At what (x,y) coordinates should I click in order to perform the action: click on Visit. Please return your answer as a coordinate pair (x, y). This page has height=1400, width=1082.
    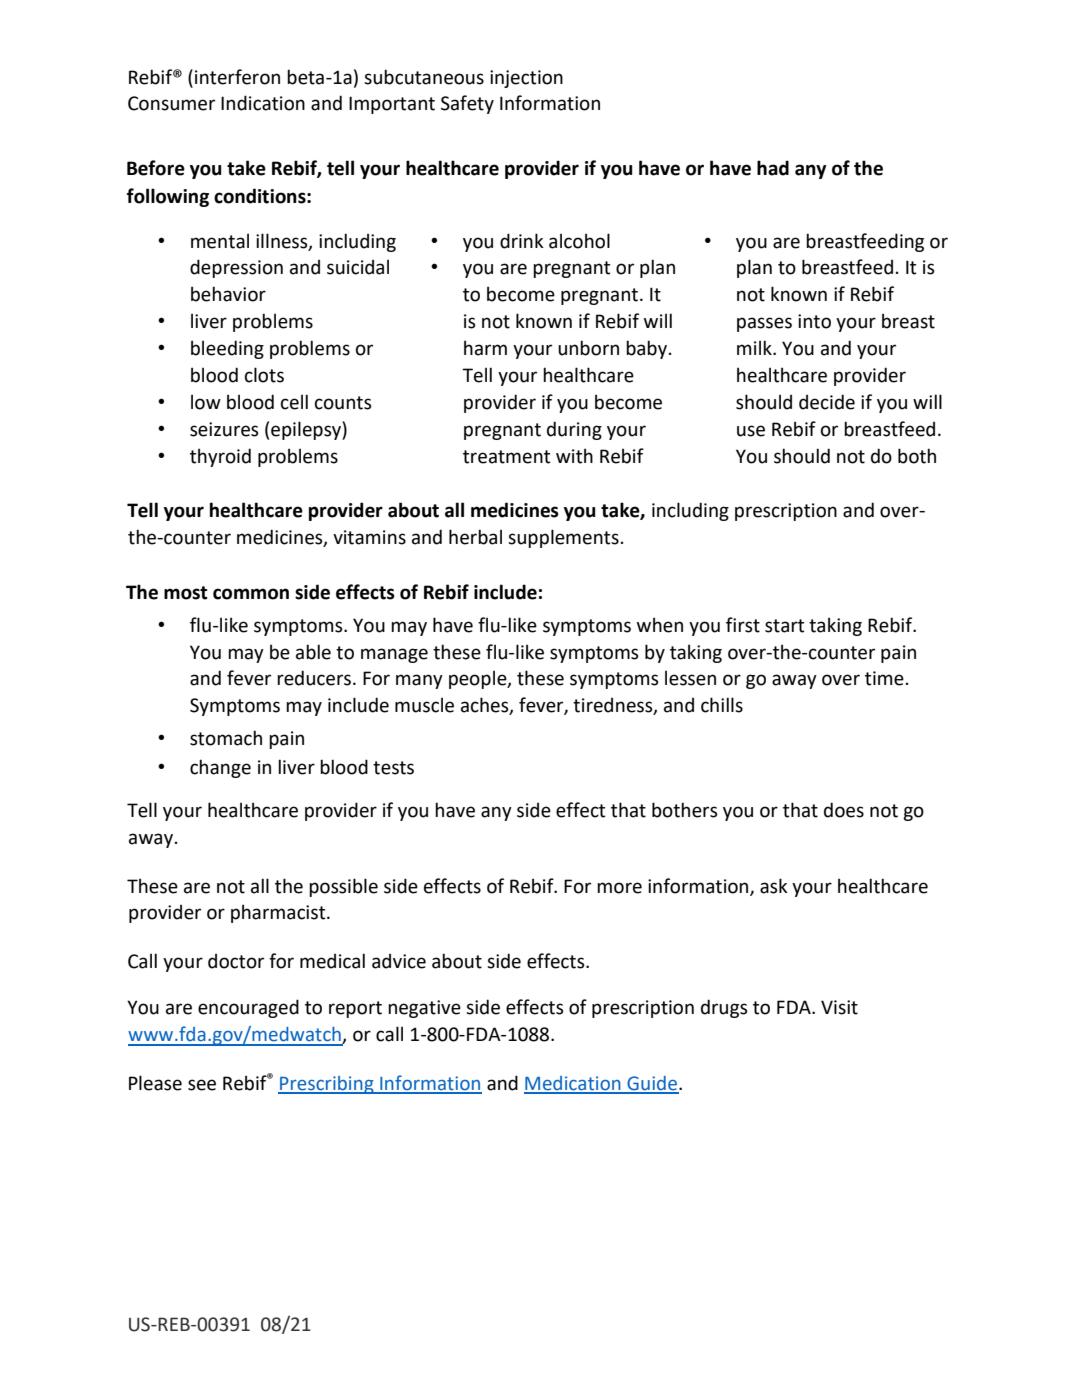
    Looking at the image, I should click on (839, 1007).
